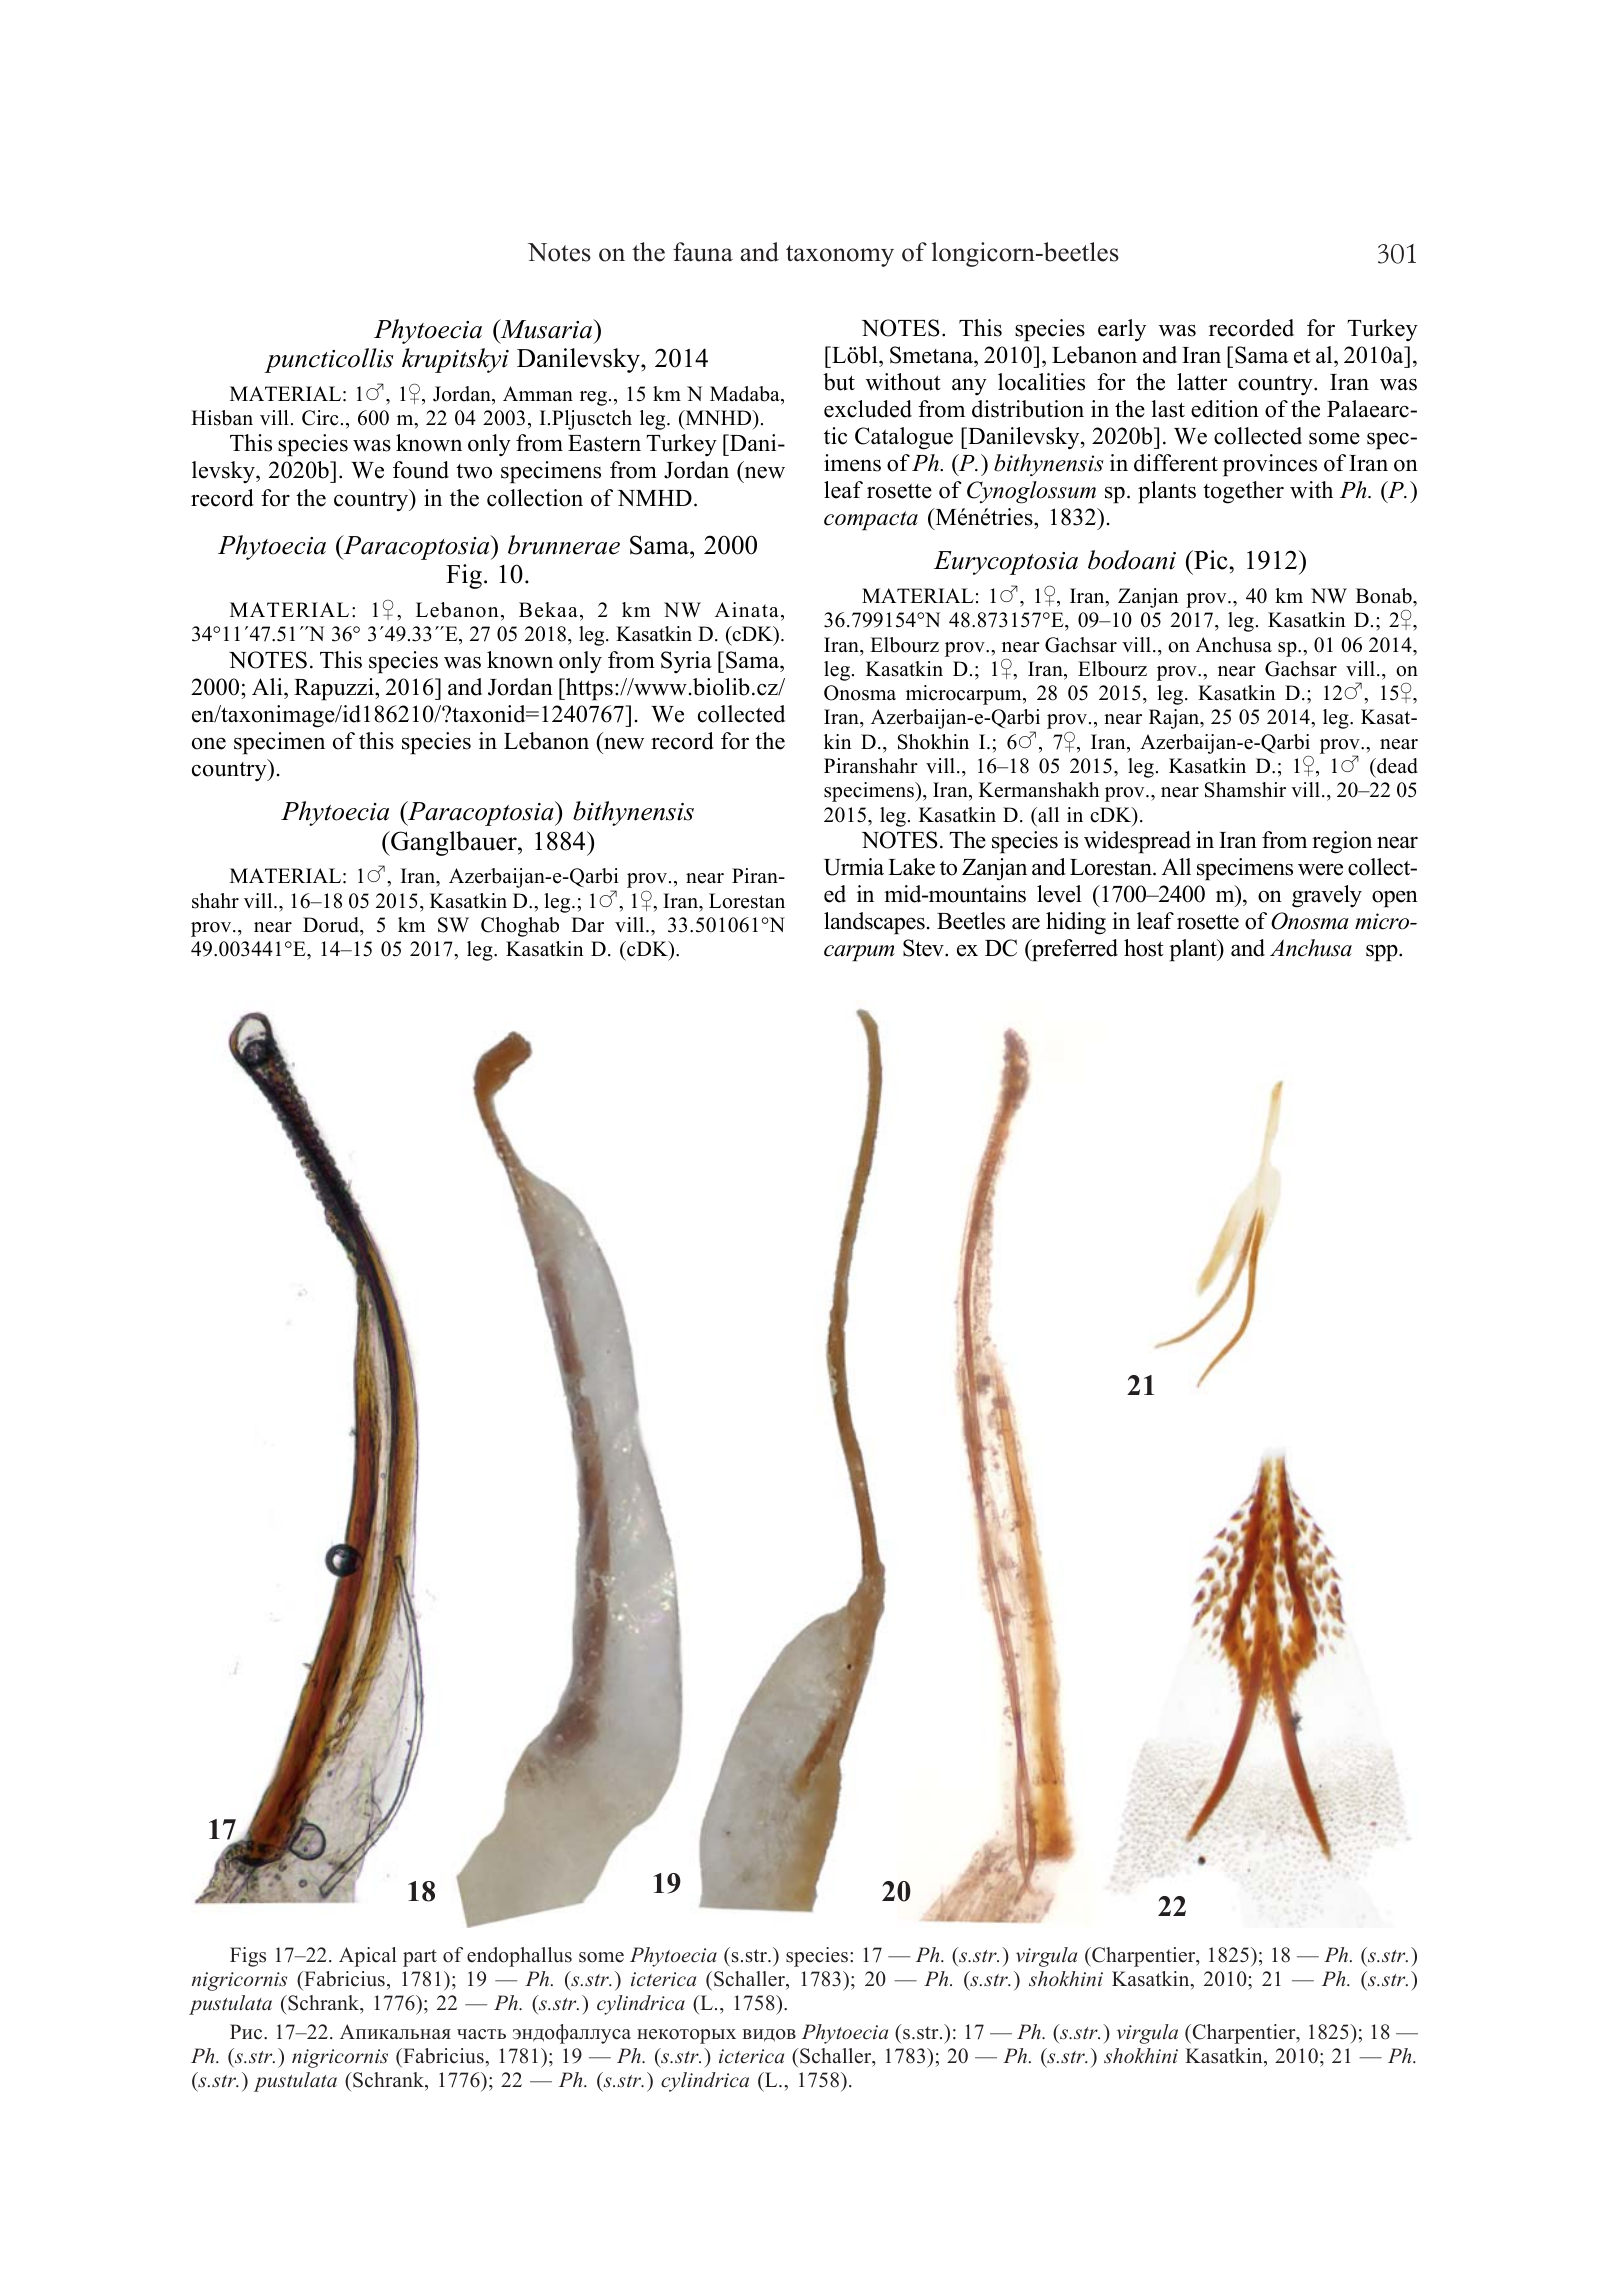  What do you see at coordinates (1144, 948) in the screenshot?
I see `host` at bounding box center [1144, 948].
